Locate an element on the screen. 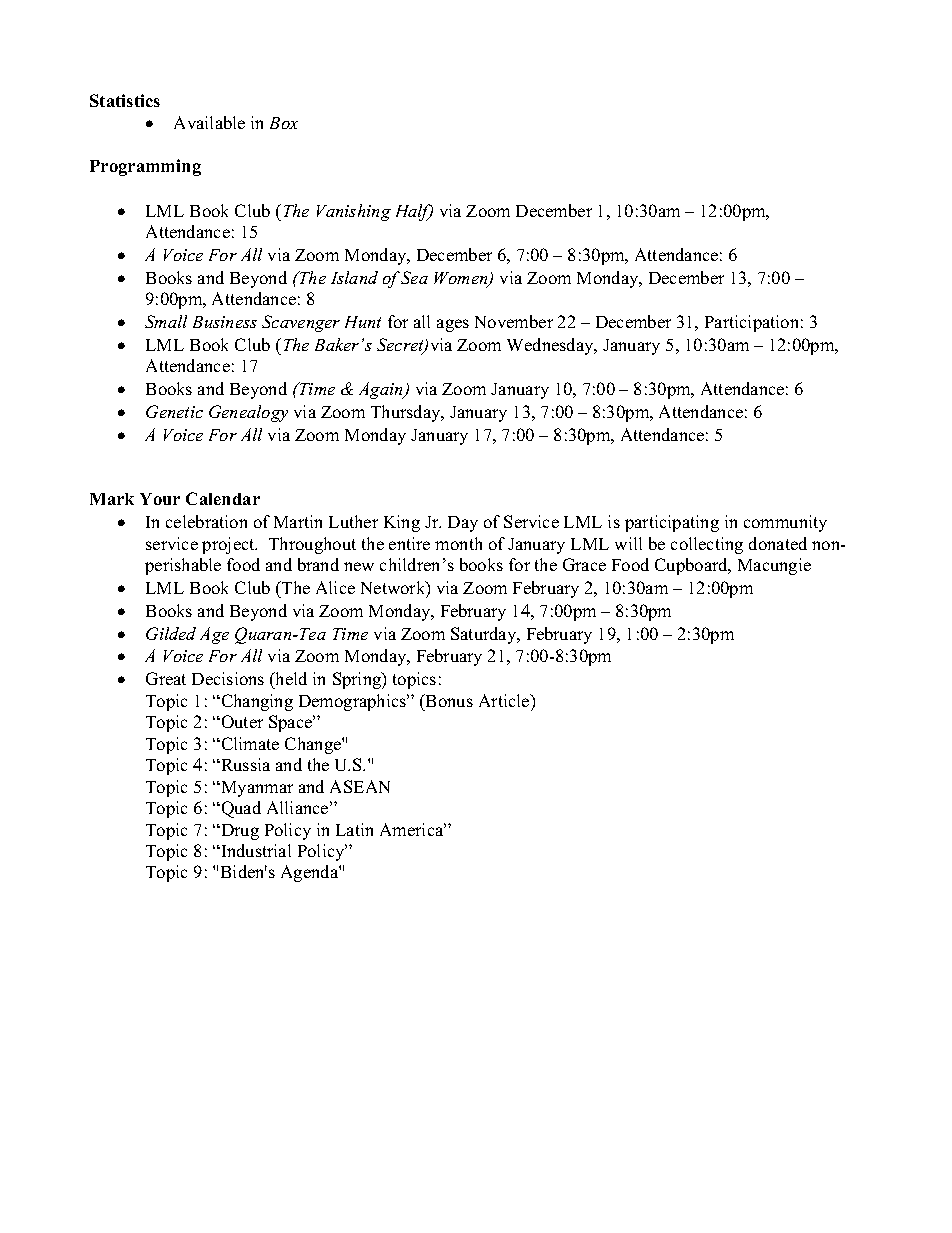  Half is located at coordinates (414, 212).
